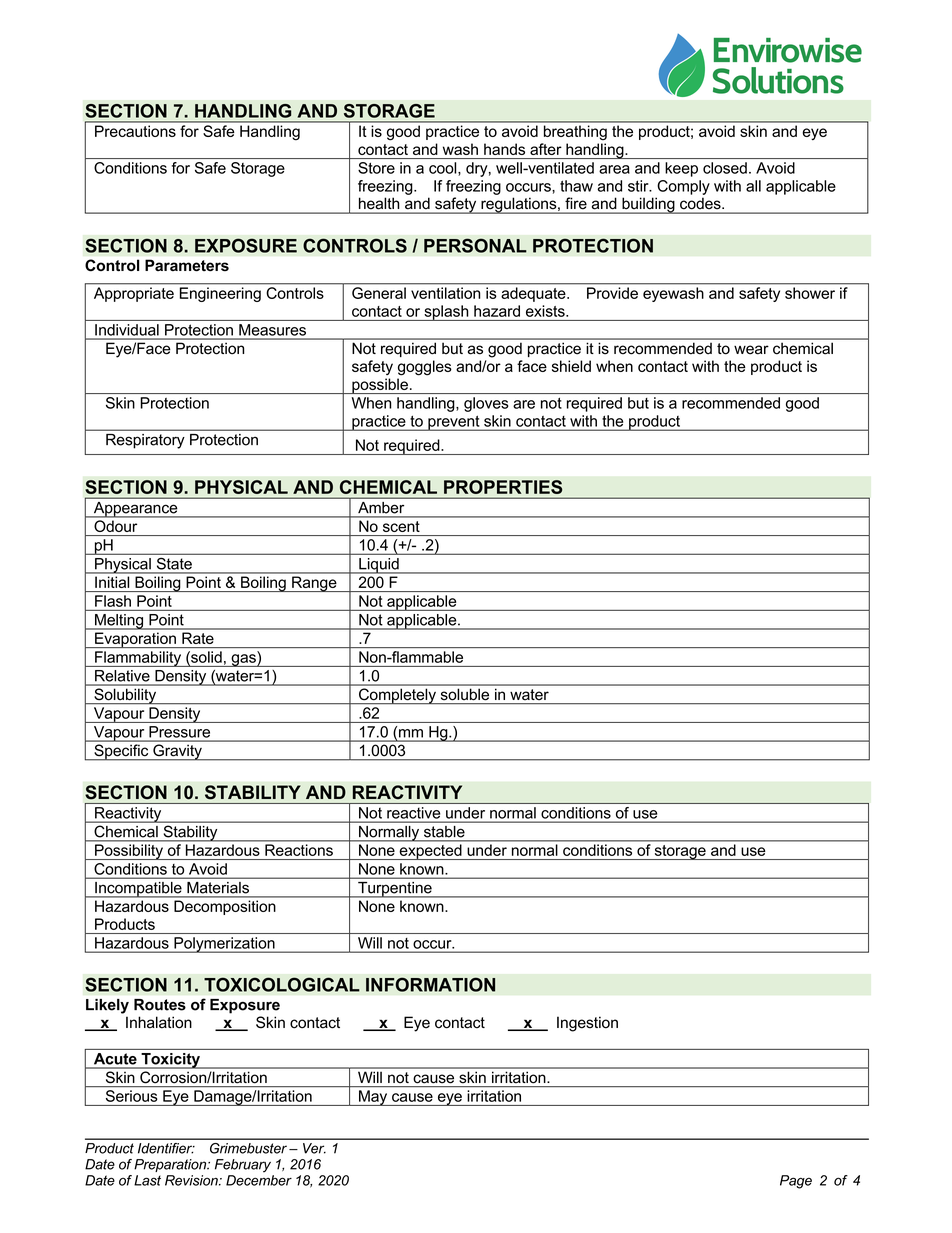 The height and width of the screenshot is (1233, 952). What do you see at coordinates (187, 265) in the screenshot?
I see `Parameters` at bounding box center [187, 265].
